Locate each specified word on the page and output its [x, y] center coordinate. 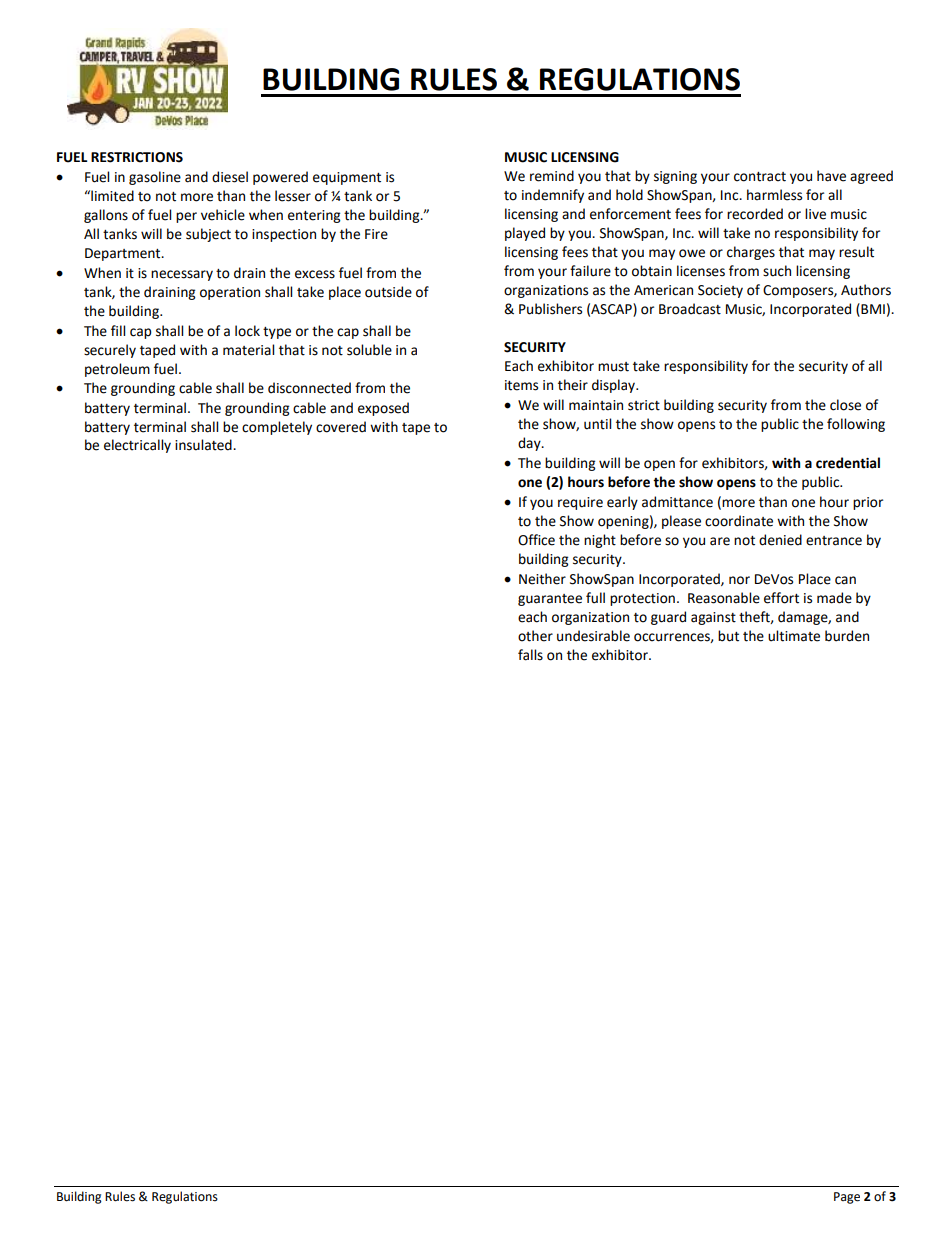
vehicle [223, 215]
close [845, 405]
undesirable [593, 636]
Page [847, 1198]
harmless [774, 195]
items [521, 385]
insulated [204, 445]
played [525, 234]
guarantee [550, 600]
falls [530, 655]
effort [781, 598]
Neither [542, 579]
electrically [137, 446]
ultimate [794, 636]
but [728, 636]
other [535, 636]
